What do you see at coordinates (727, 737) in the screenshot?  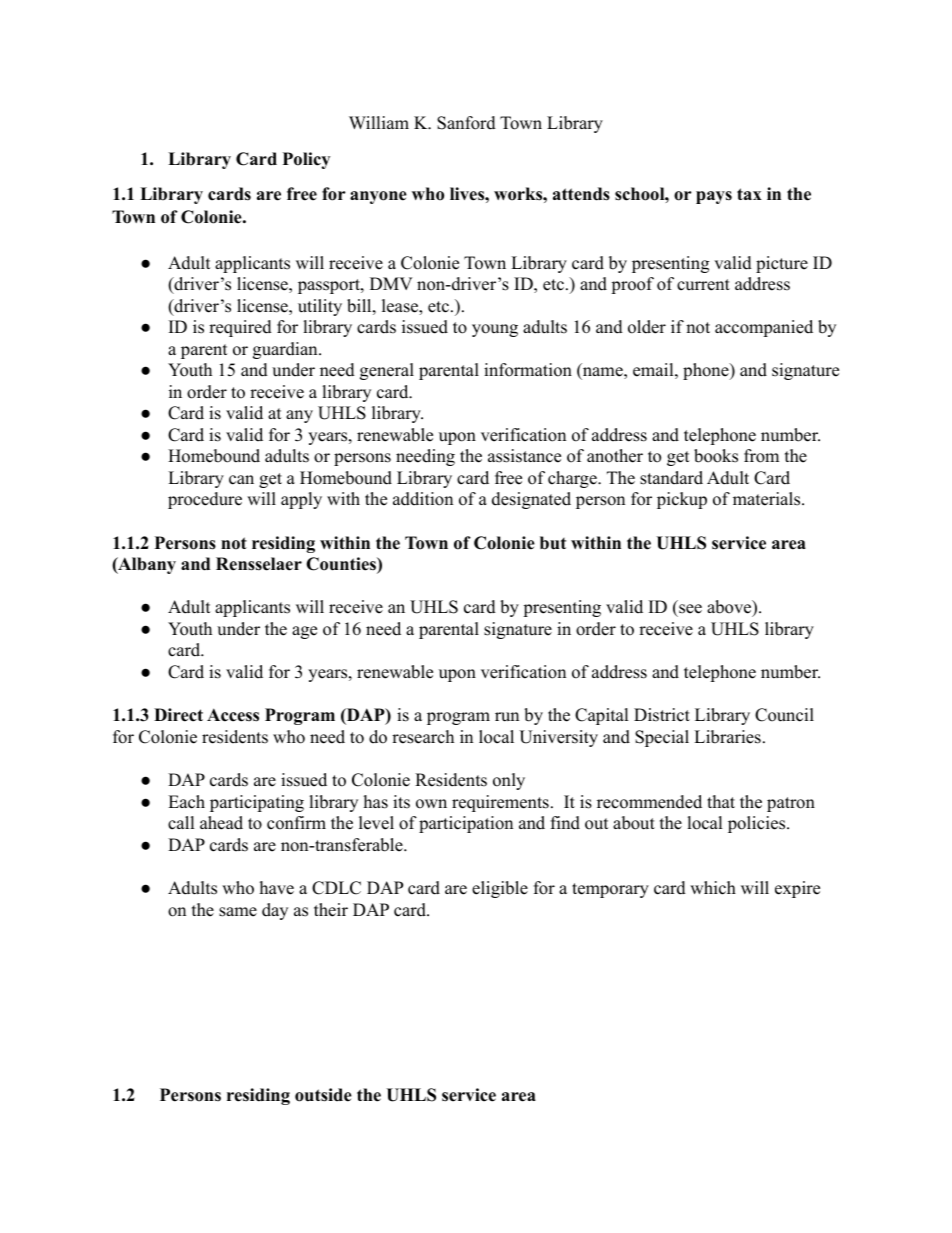 I see `Libraries` at bounding box center [727, 737].
